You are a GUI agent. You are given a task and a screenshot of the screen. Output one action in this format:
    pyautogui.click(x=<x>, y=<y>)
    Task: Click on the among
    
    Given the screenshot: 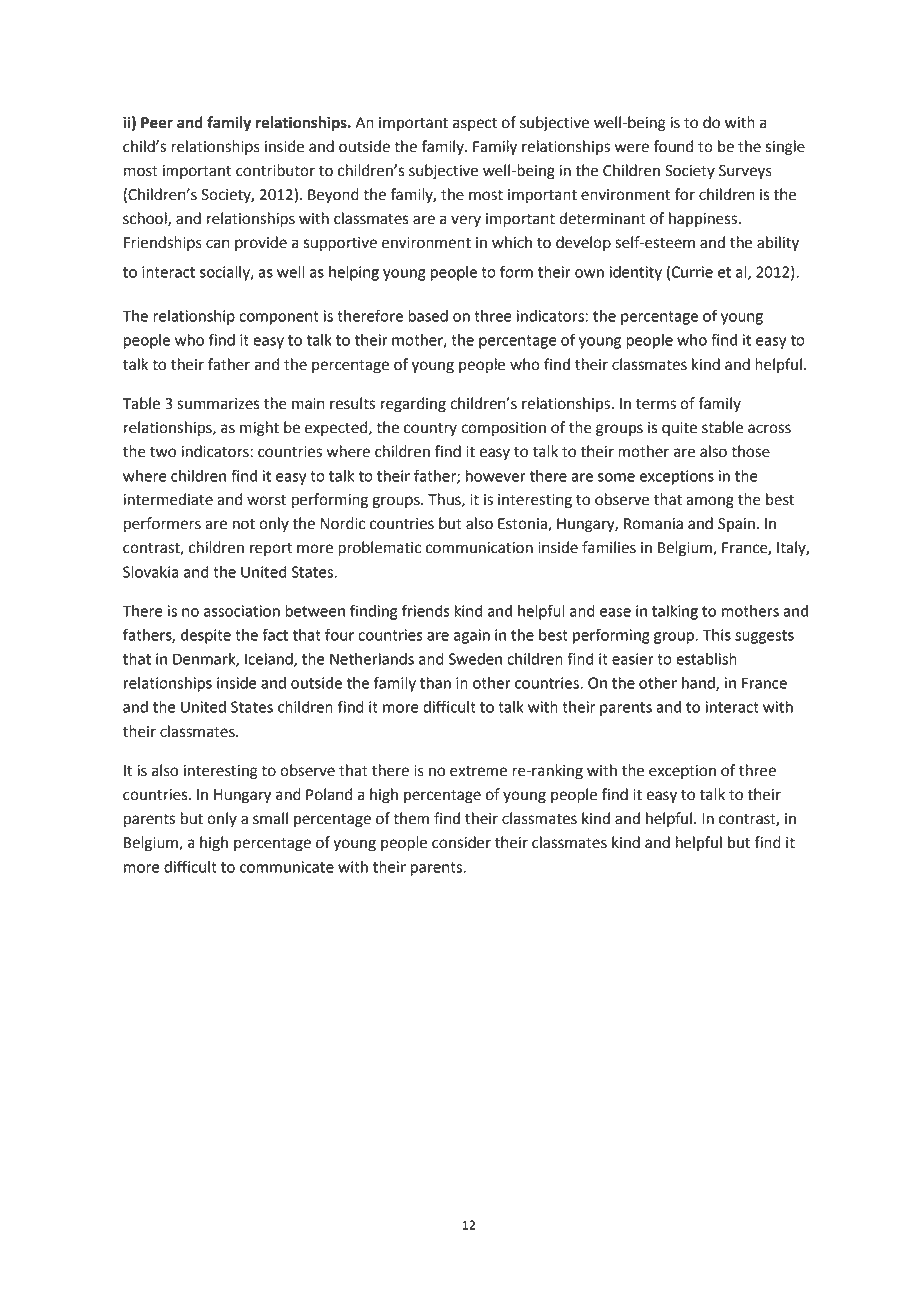 What is the action you would take?
    pyautogui.click(x=710, y=502)
